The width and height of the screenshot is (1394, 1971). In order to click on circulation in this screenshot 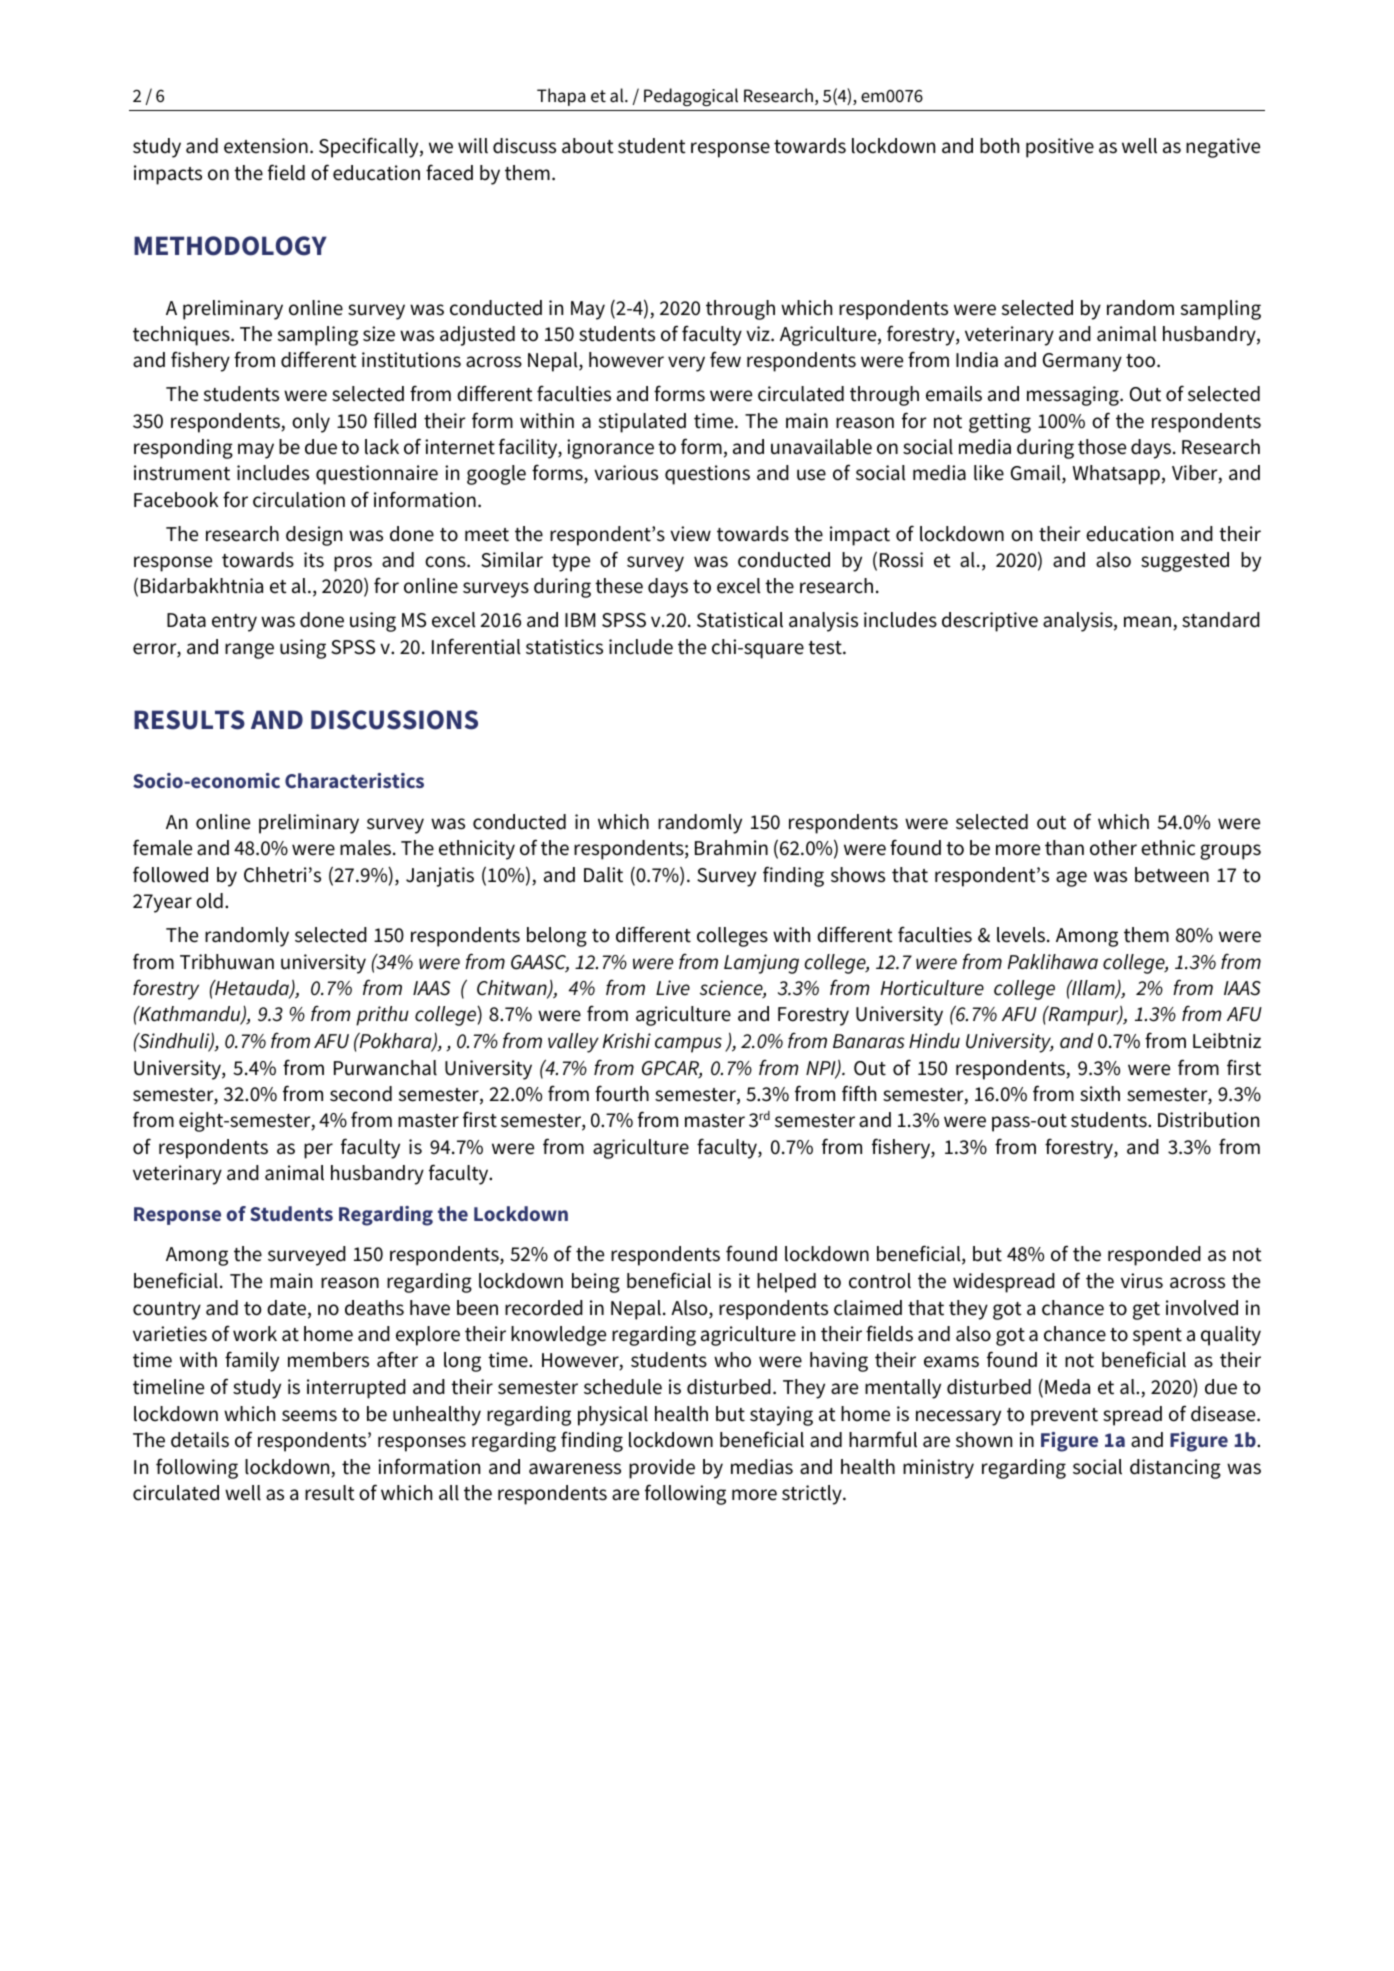, I will do `click(299, 500)`.
